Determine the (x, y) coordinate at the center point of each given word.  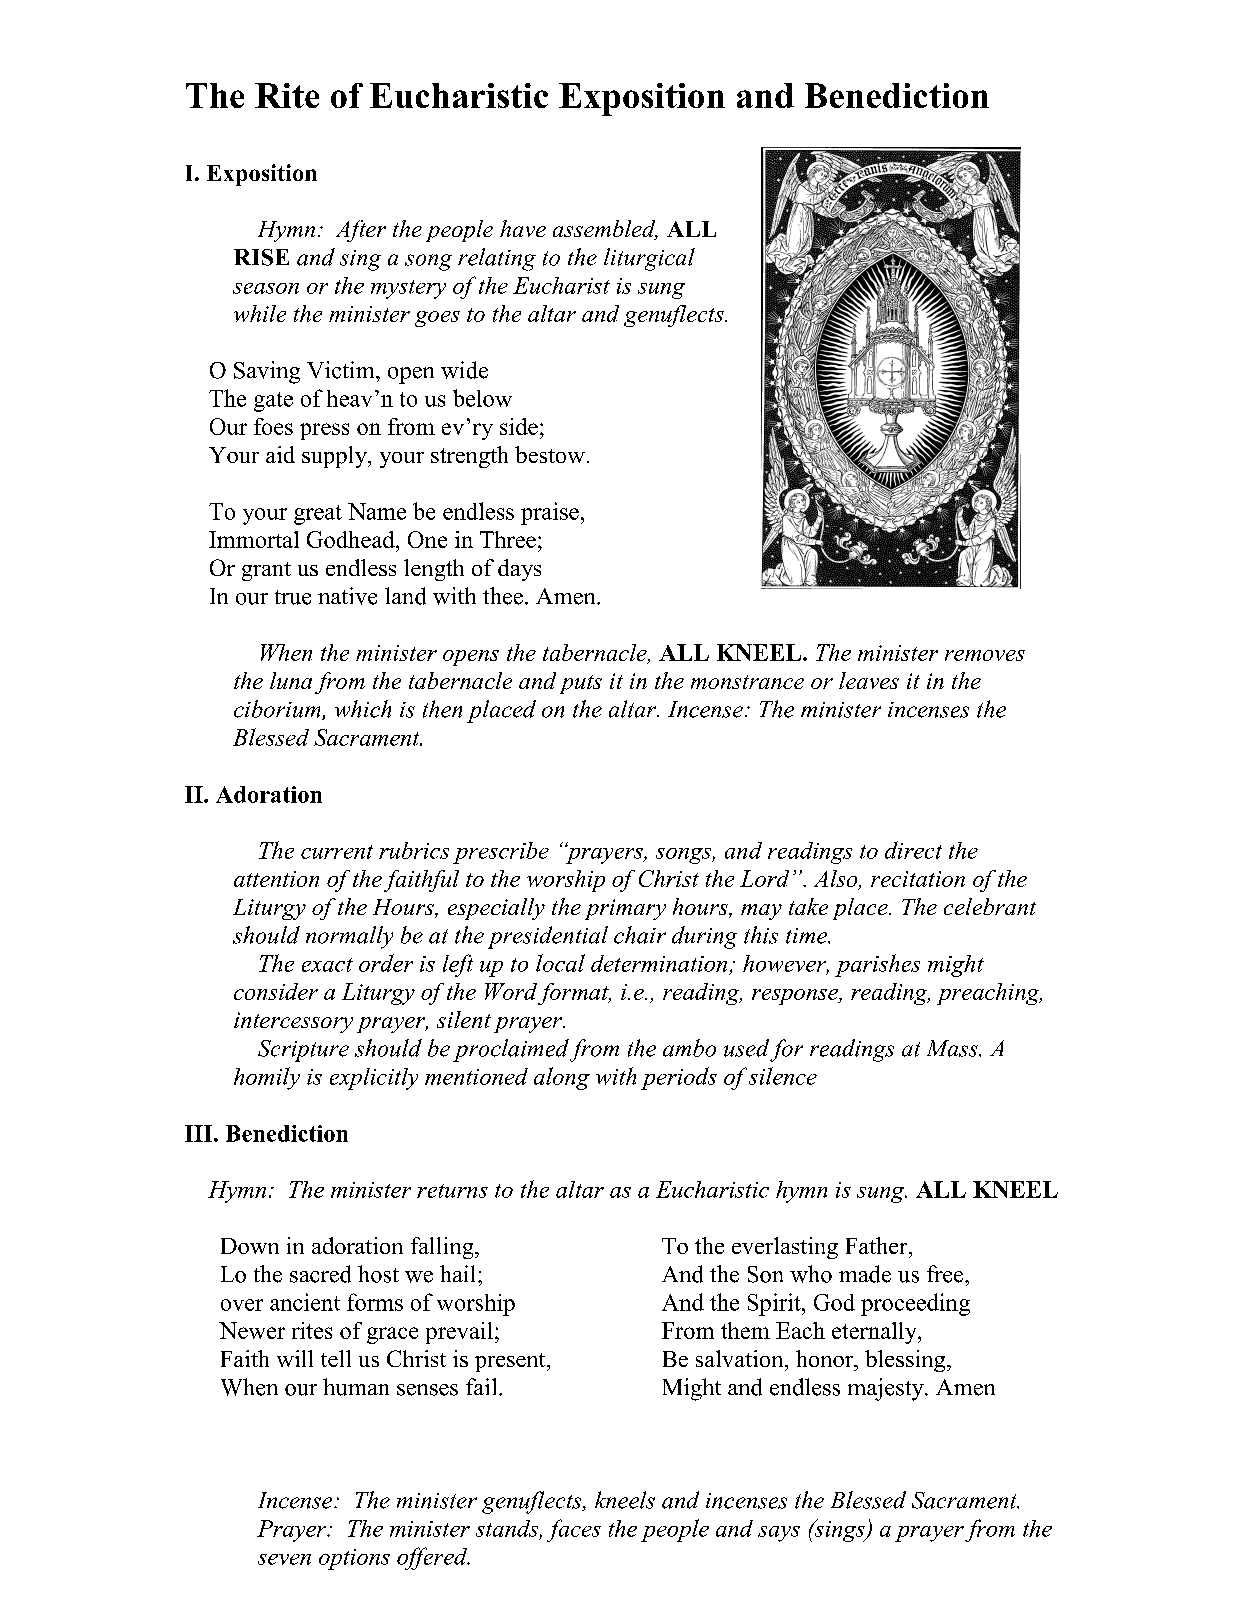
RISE (261, 257)
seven (284, 1559)
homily (267, 1078)
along (562, 1078)
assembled (605, 230)
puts (581, 684)
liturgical (649, 259)
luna (291, 680)
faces (574, 1530)
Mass (953, 1048)
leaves (869, 680)
